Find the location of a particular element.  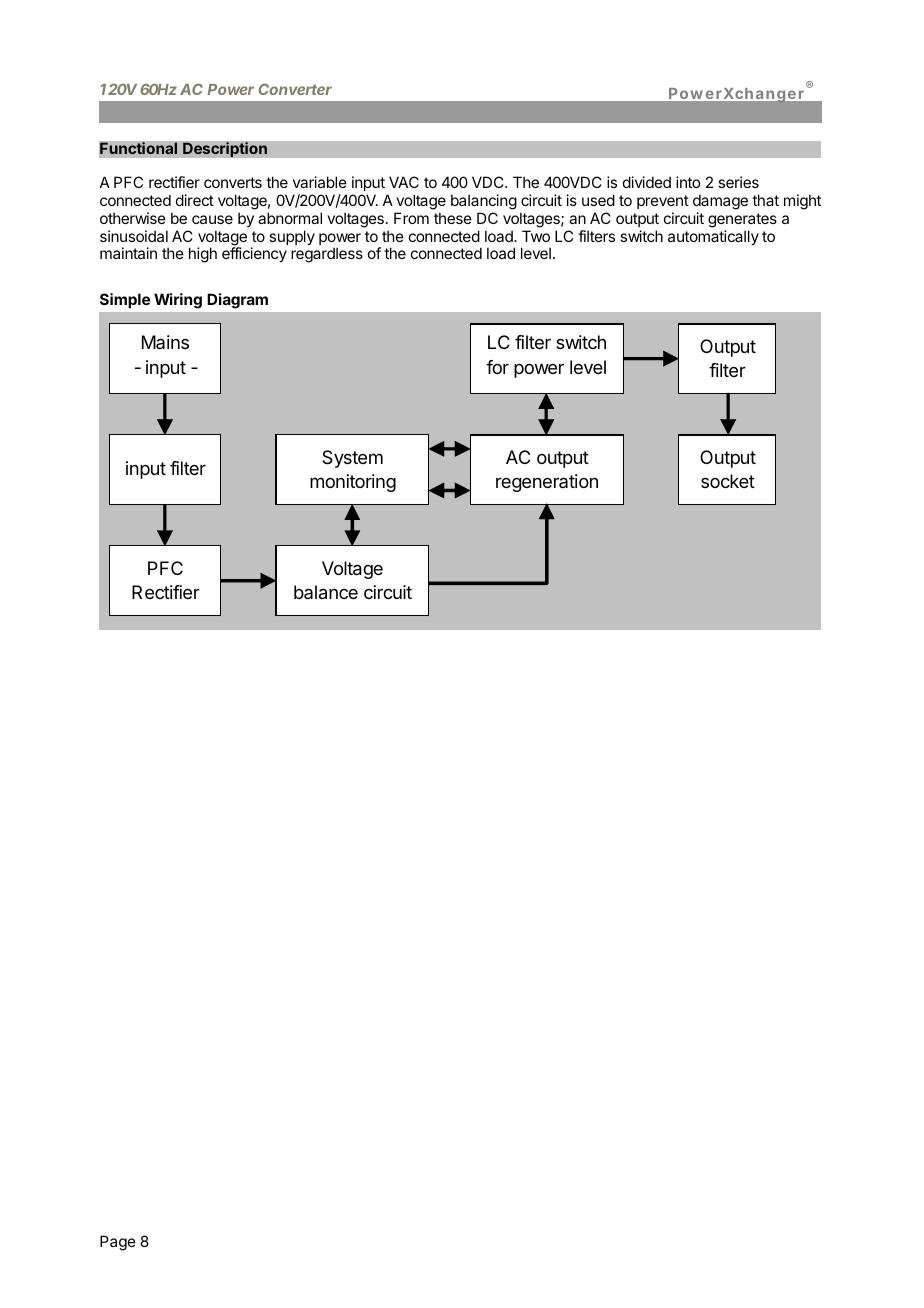

balance is located at coordinates (326, 592).
